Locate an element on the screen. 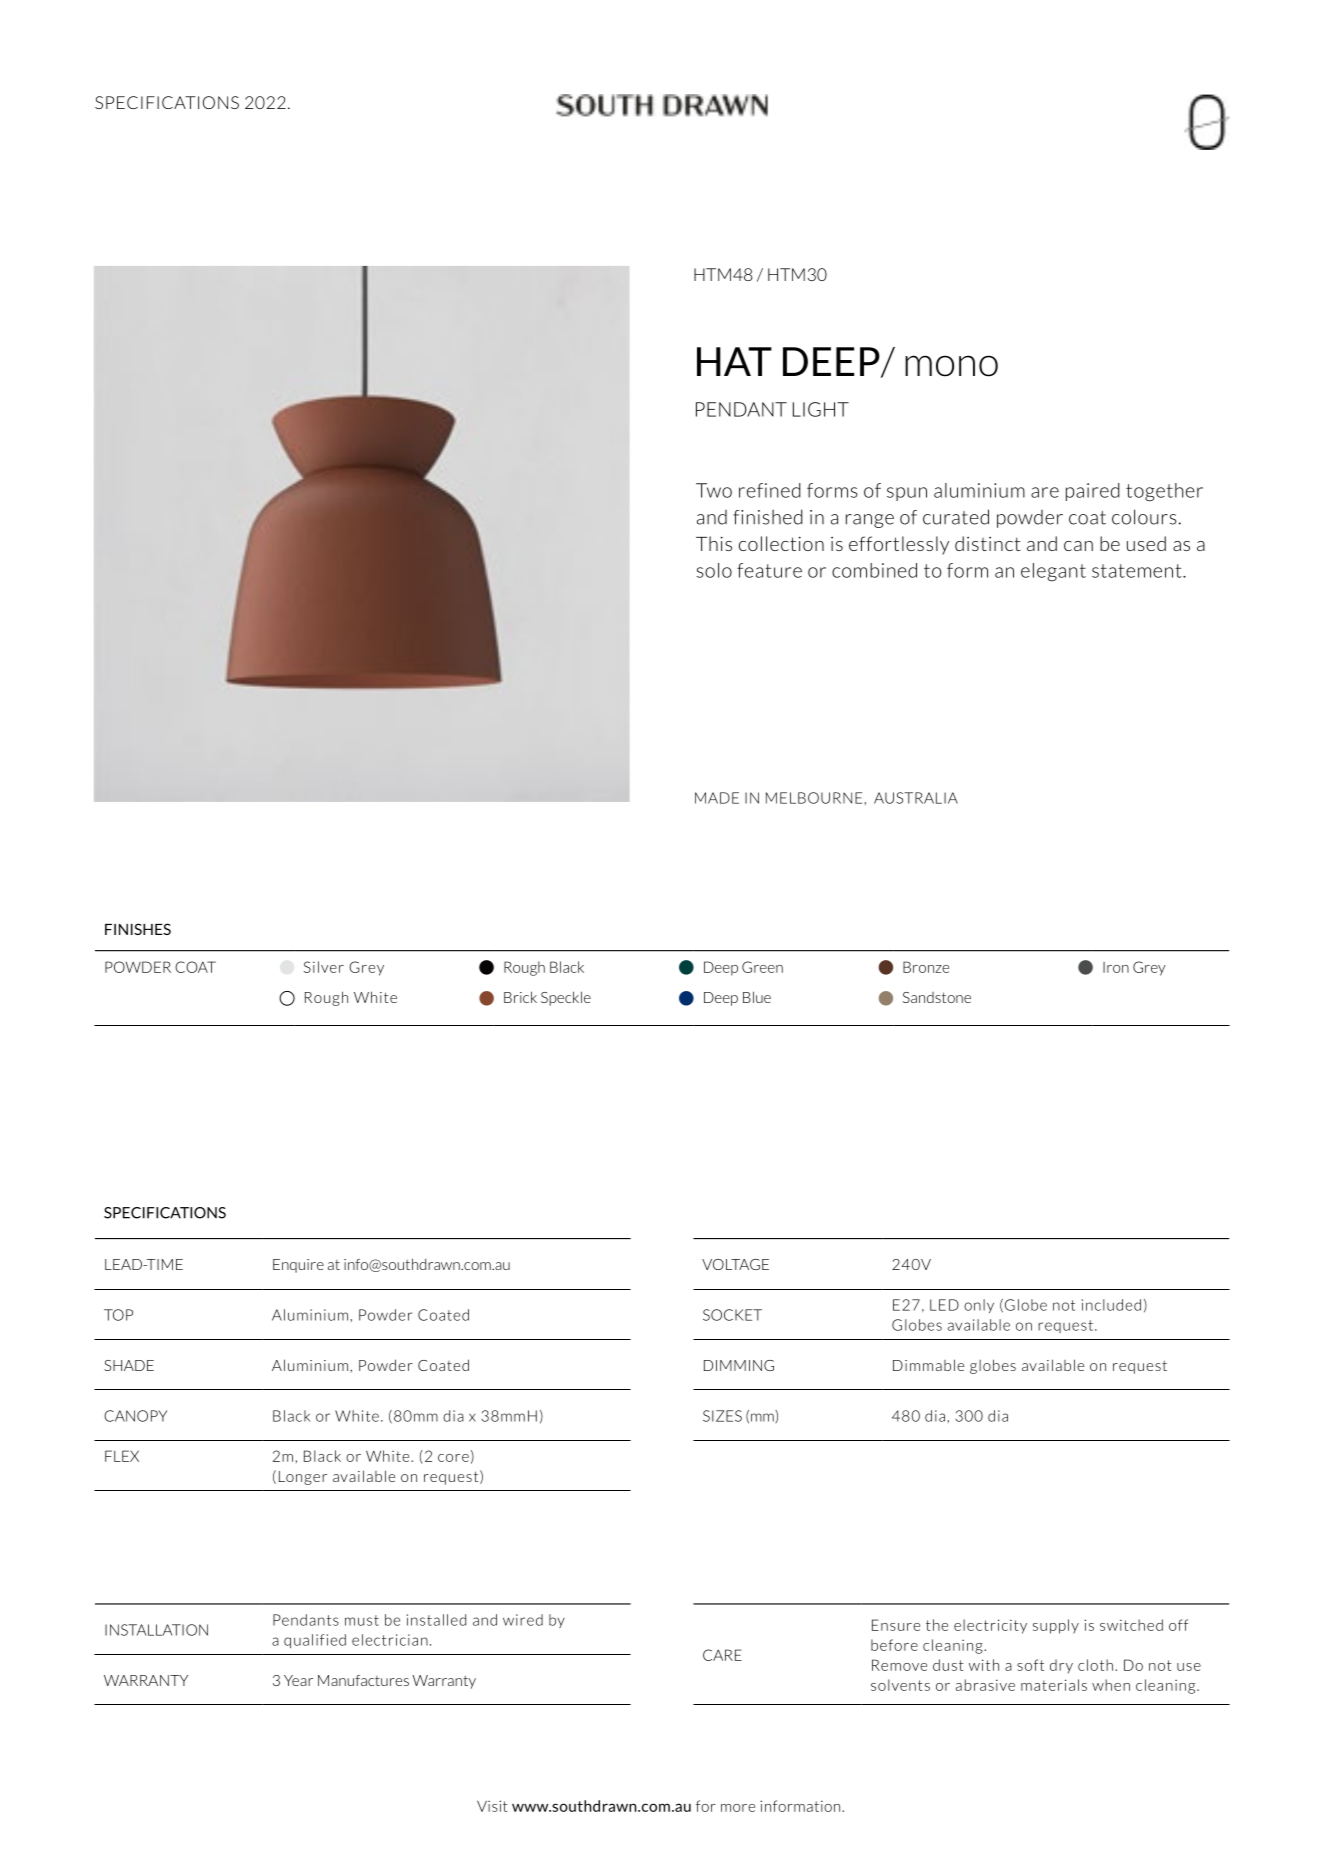 The width and height of the screenshot is (1324, 1873). FINISHES is located at coordinates (138, 929).
